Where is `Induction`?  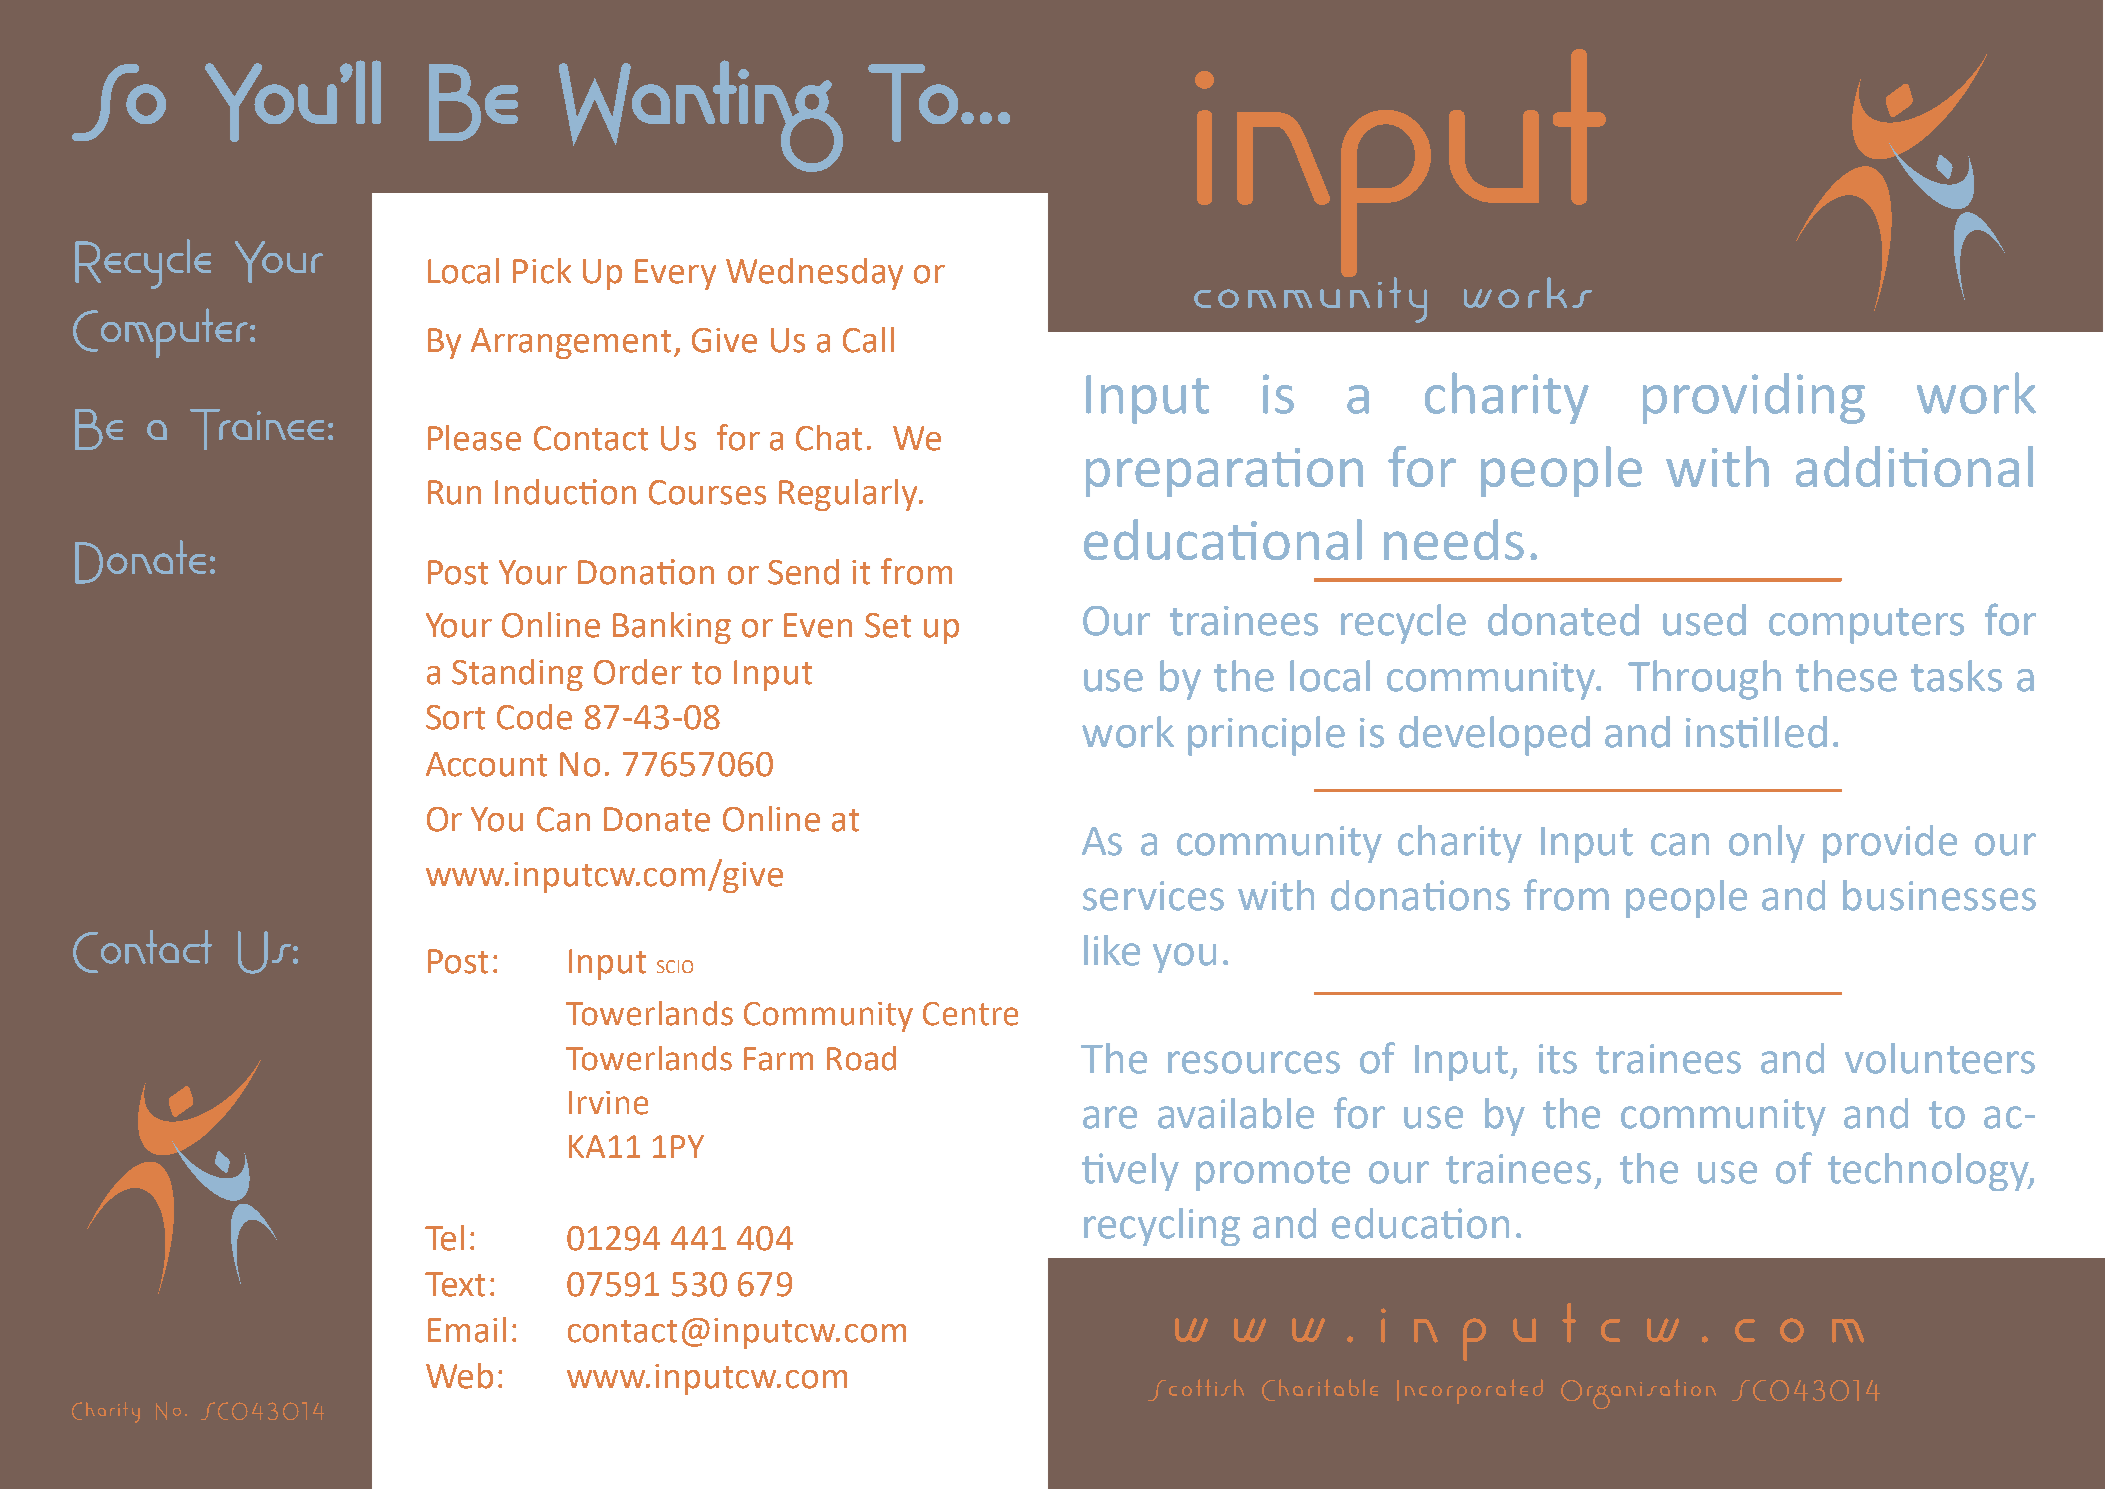 Induction is located at coordinates (565, 492).
